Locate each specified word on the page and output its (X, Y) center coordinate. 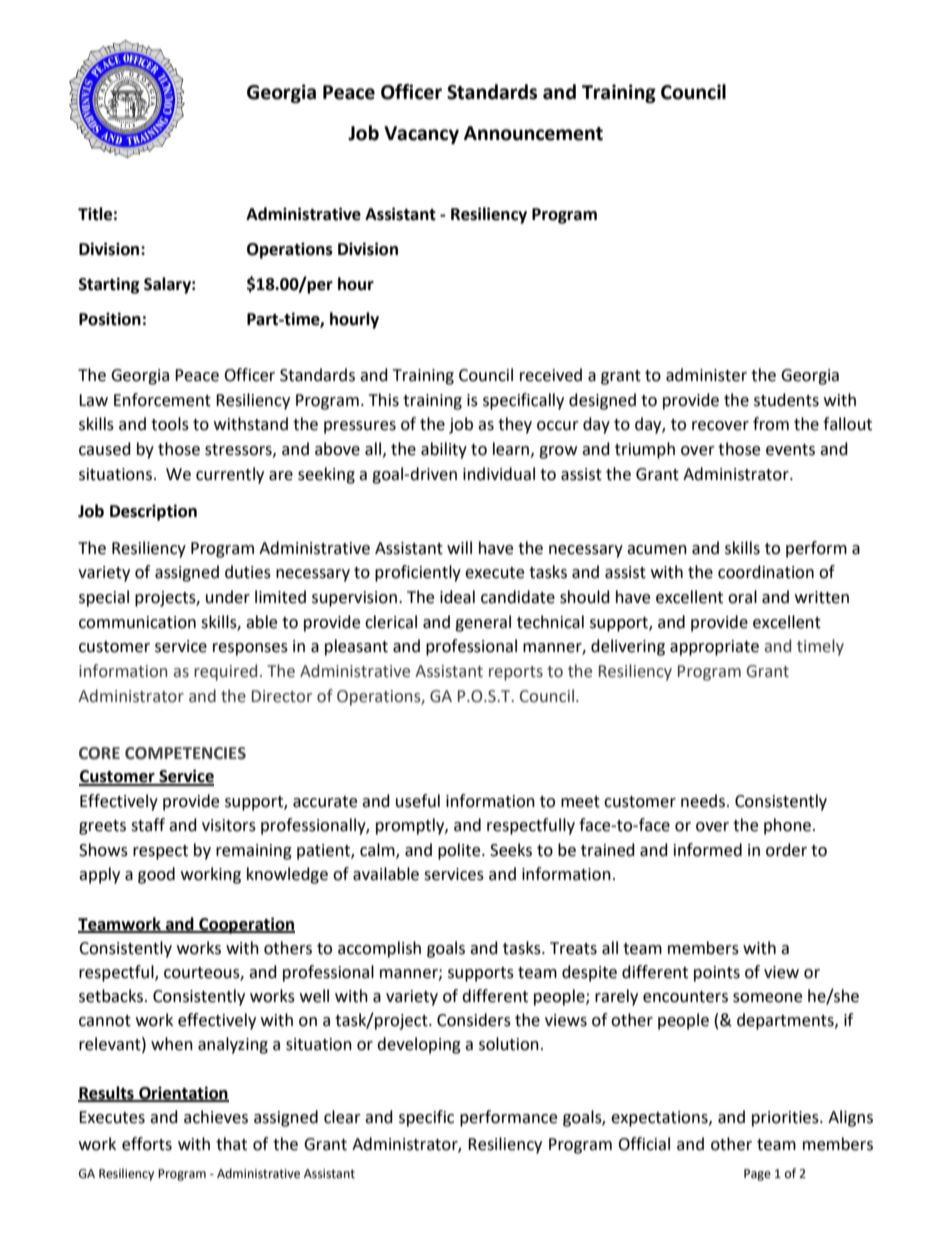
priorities (786, 1119)
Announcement (533, 133)
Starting (109, 285)
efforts (147, 1144)
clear (342, 1117)
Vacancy (421, 135)
